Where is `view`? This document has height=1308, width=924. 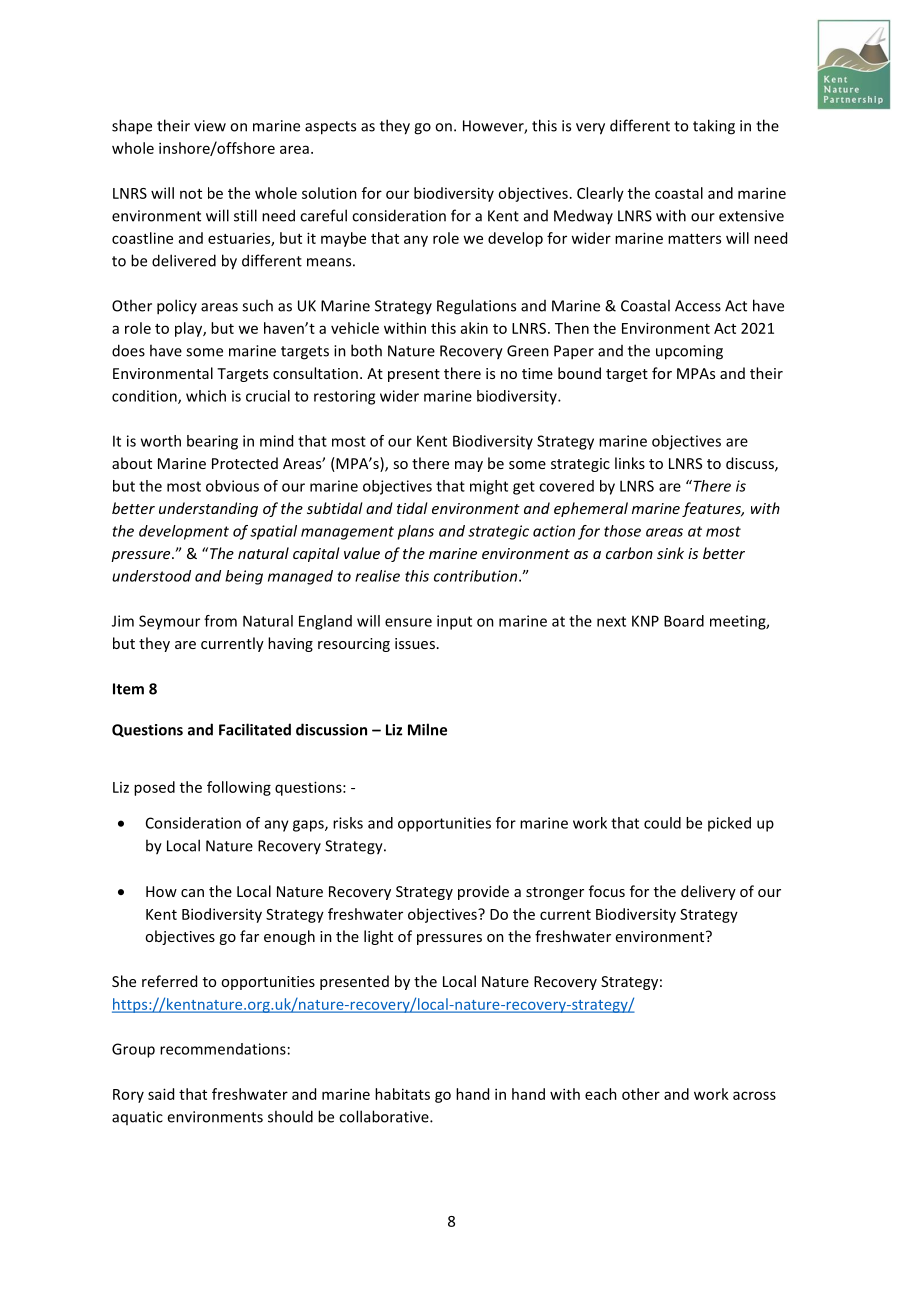
view is located at coordinates (210, 126).
